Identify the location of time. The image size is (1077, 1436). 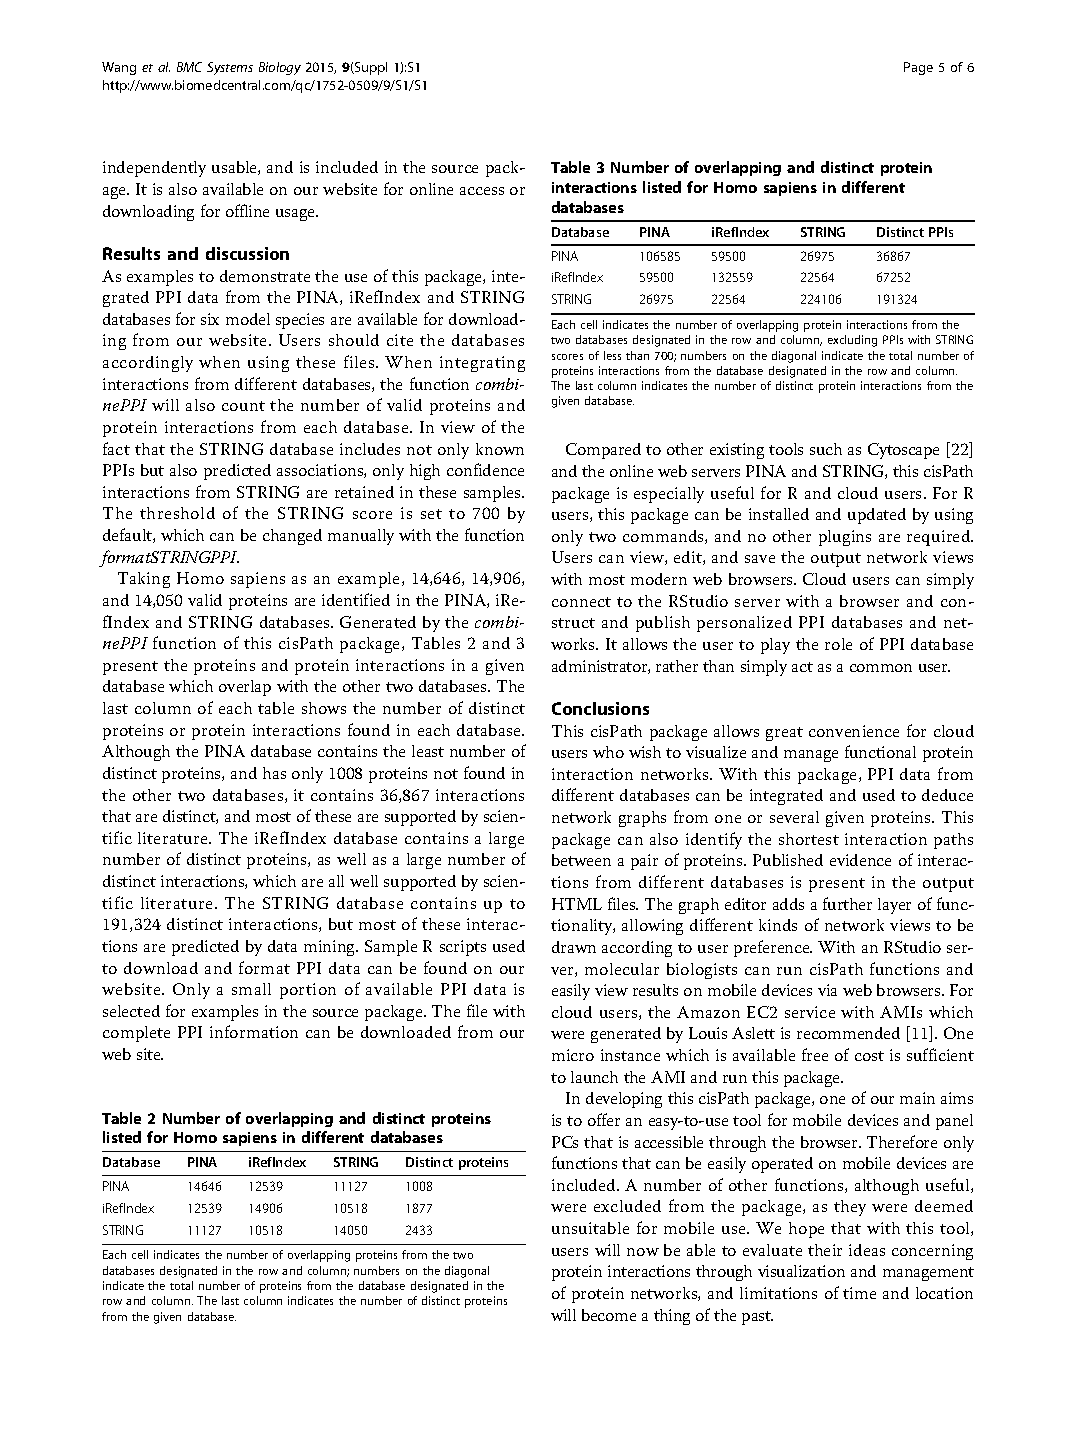
(859, 1293).
